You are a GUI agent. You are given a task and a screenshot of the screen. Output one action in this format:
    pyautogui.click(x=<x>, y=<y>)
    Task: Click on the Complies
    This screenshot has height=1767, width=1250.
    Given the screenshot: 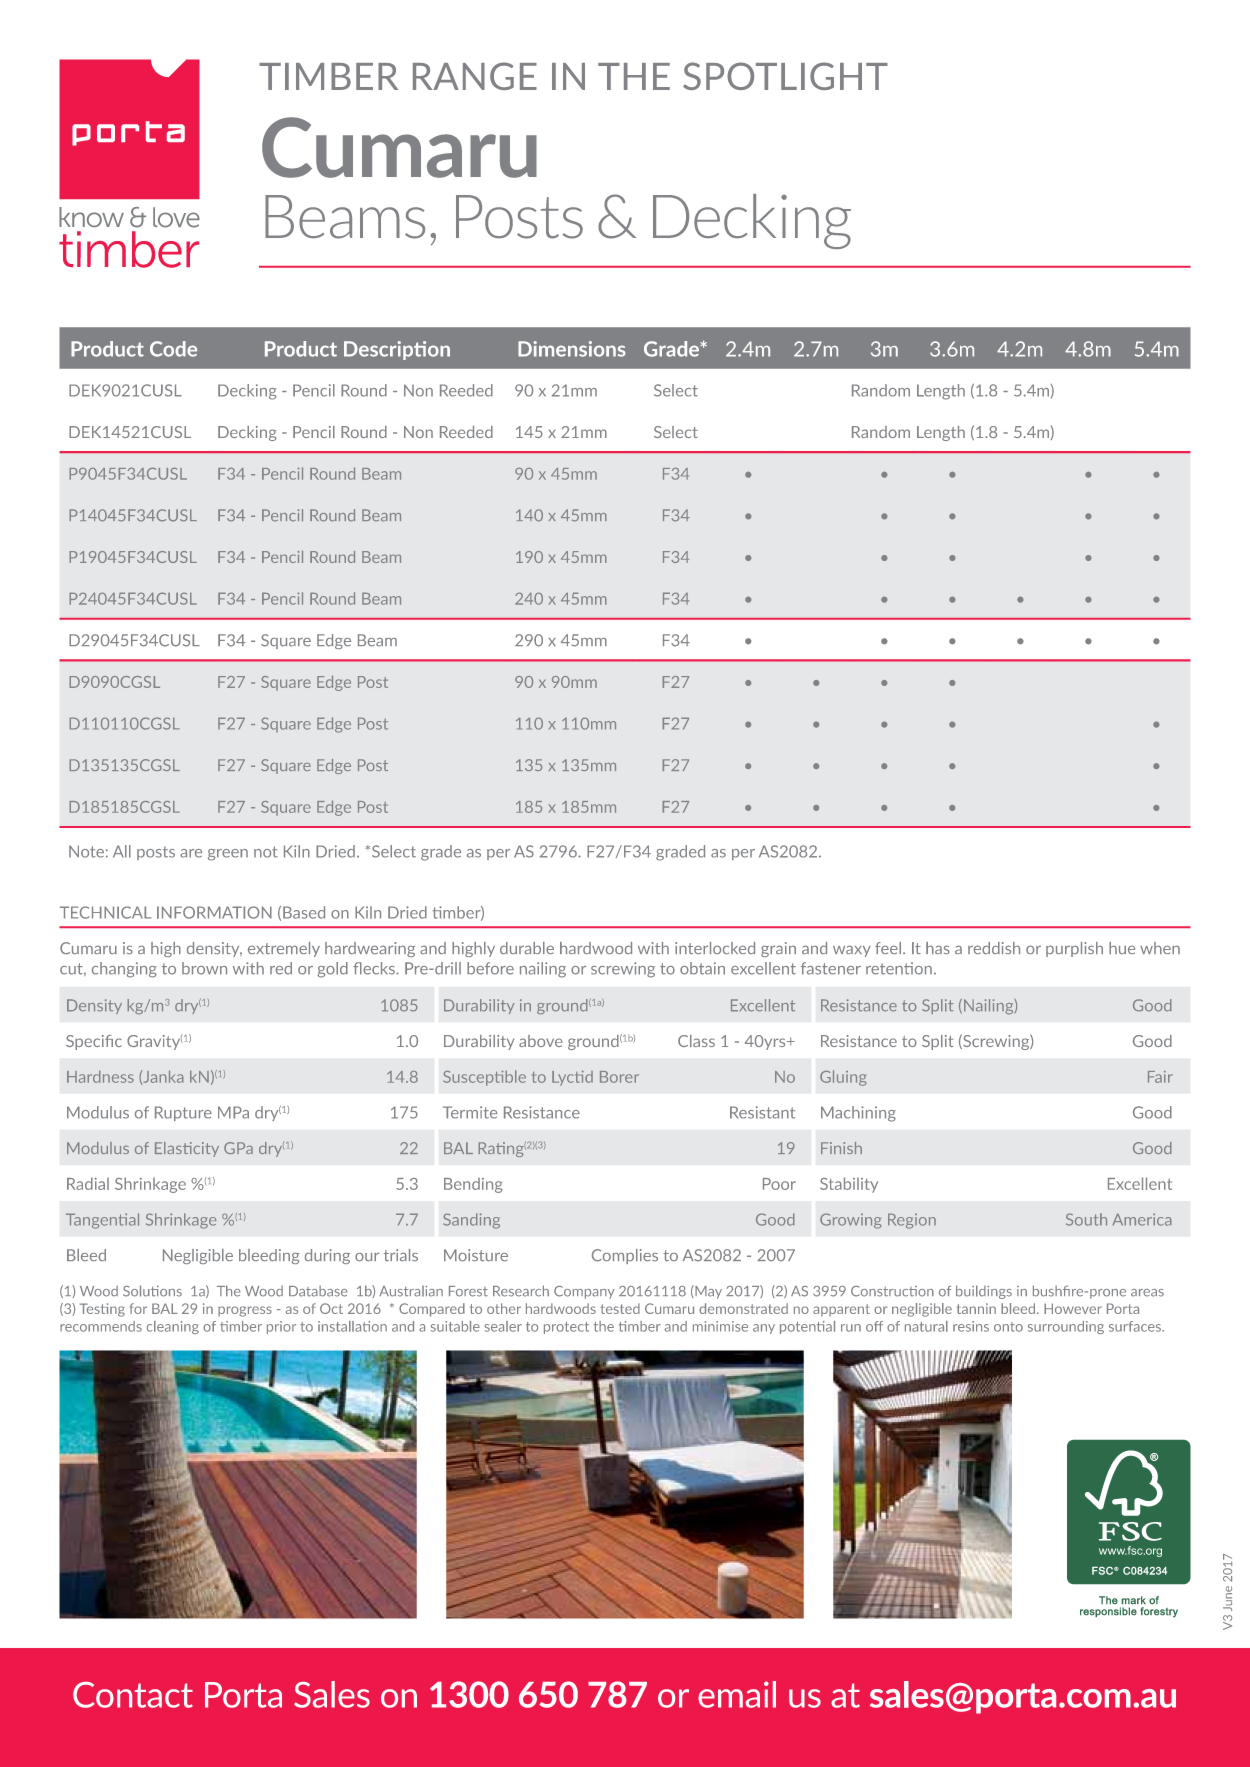 What is the action you would take?
    pyautogui.click(x=625, y=1256)
